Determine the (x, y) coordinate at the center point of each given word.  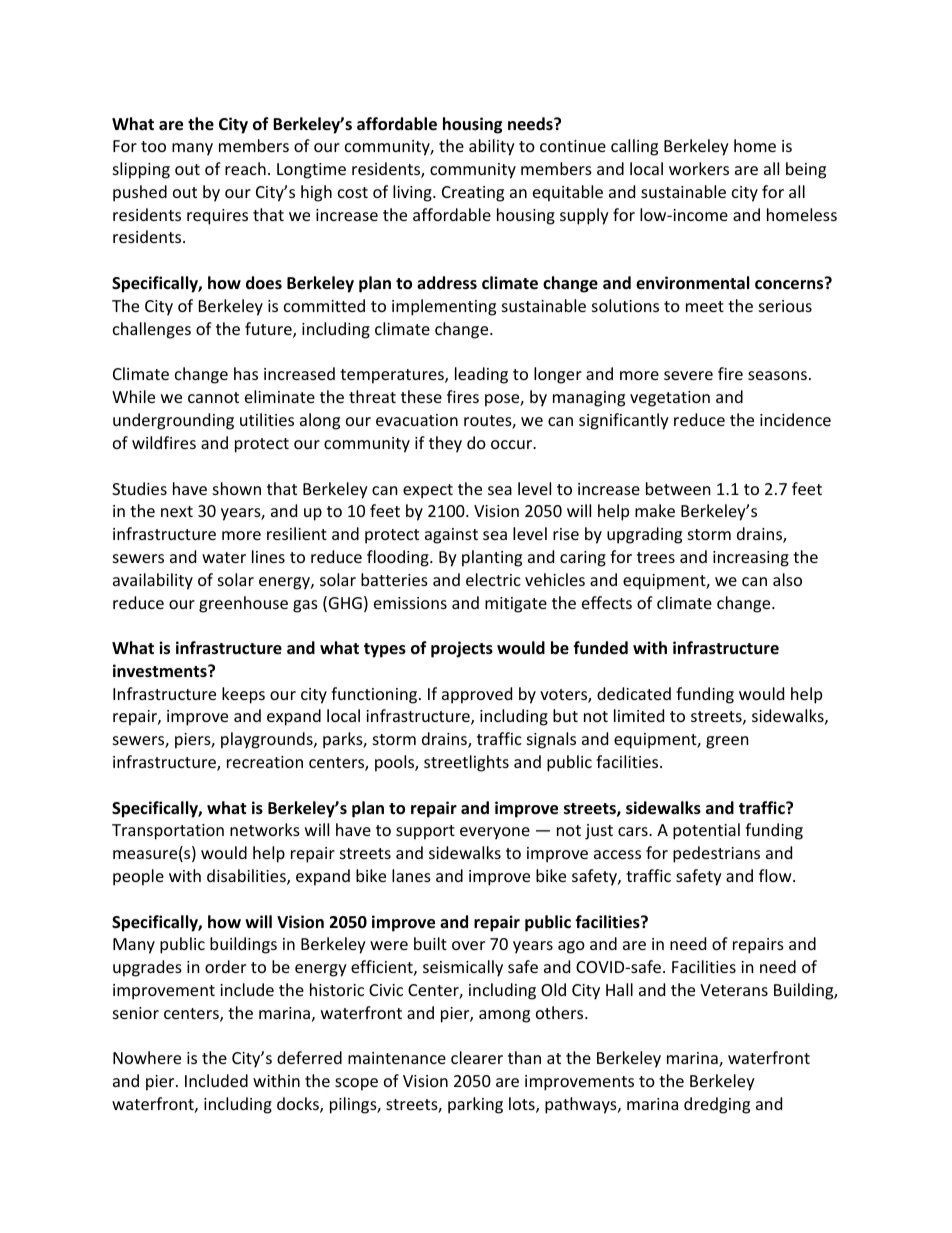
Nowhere (147, 1057)
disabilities (247, 877)
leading (481, 375)
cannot (213, 397)
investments (161, 671)
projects (462, 649)
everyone (495, 833)
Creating (473, 194)
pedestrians (716, 854)
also (787, 579)
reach (245, 168)
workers (699, 168)
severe (688, 375)
